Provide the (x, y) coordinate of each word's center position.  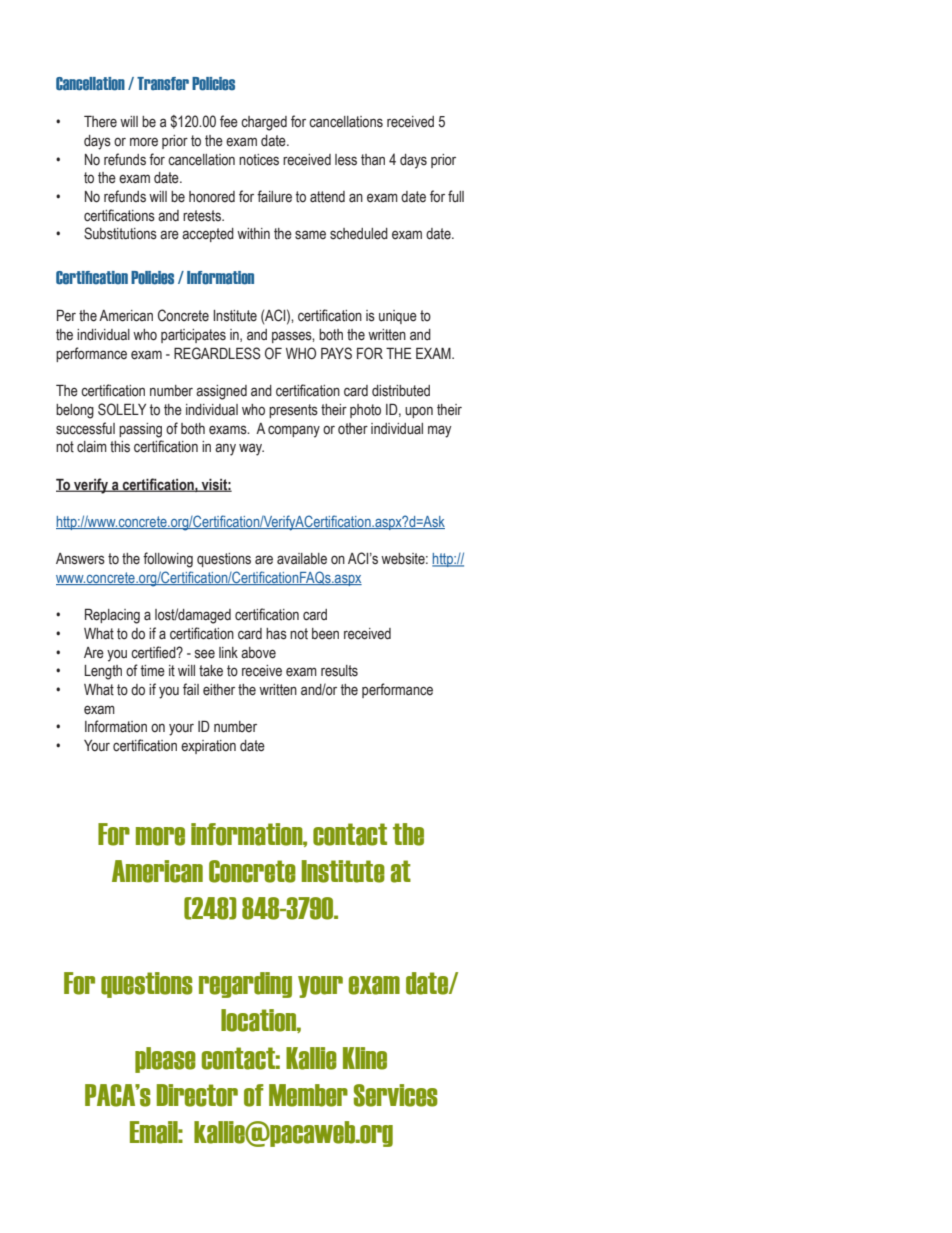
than (373, 160)
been (325, 634)
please (165, 1060)
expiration (208, 747)
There (100, 121)
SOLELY (122, 409)
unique (398, 317)
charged (264, 123)
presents (293, 411)
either (219, 690)
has (276, 634)
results (339, 671)
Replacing (112, 616)
